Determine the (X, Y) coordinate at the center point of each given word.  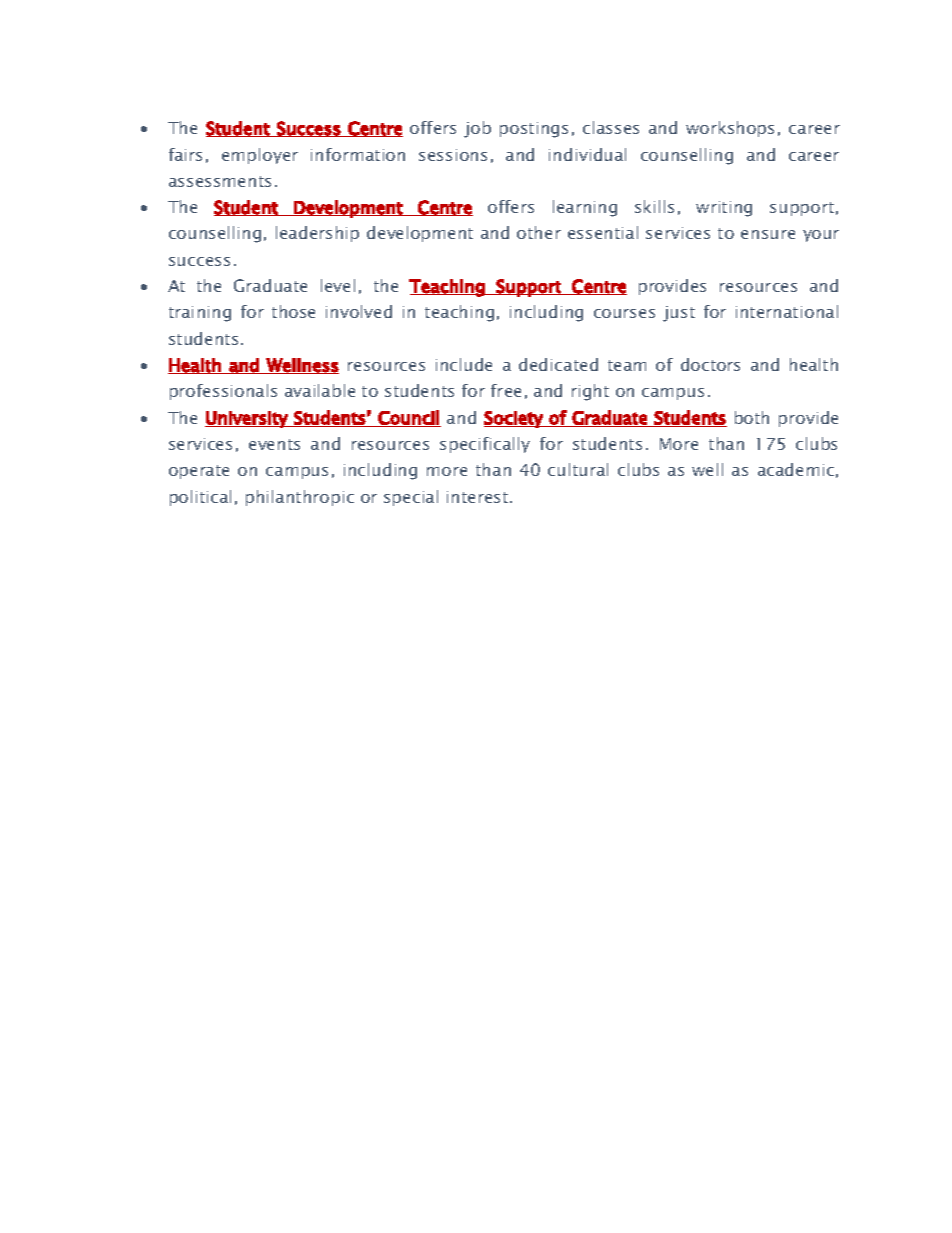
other (539, 232)
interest (479, 497)
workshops (730, 129)
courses (624, 313)
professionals (223, 392)
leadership (317, 234)
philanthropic (300, 498)
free (506, 390)
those (293, 311)
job (477, 129)
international (787, 311)
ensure (768, 234)
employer (260, 156)
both (752, 417)
